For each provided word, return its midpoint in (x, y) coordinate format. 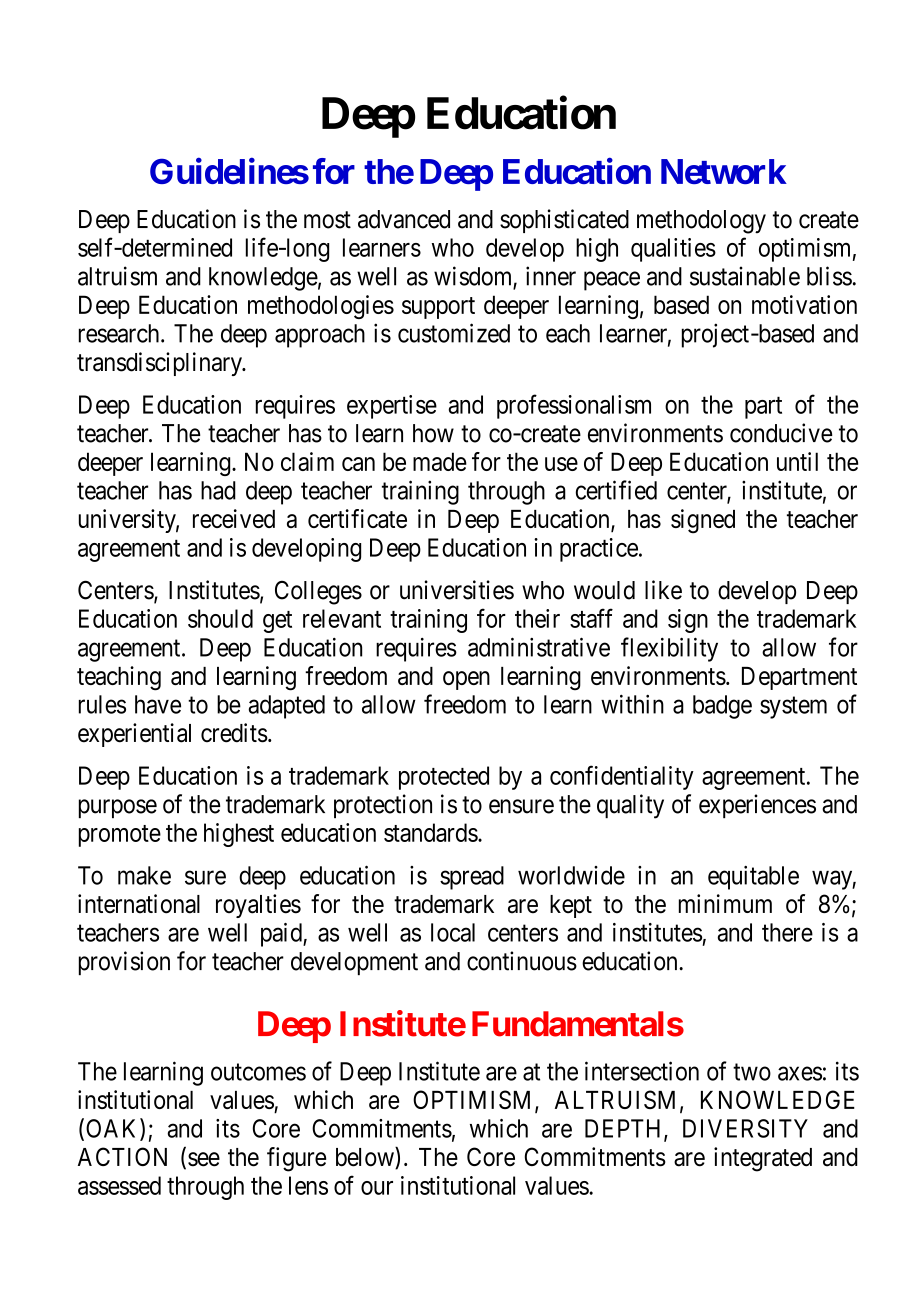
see (204, 1159)
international (139, 904)
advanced (404, 219)
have (158, 704)
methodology (701, 222)
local (453, 932)
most (327, 220)
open (466, 680)
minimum (725, 903)
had (218, 490)
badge (722, 707)
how (433, 433)
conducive (781, 433)
